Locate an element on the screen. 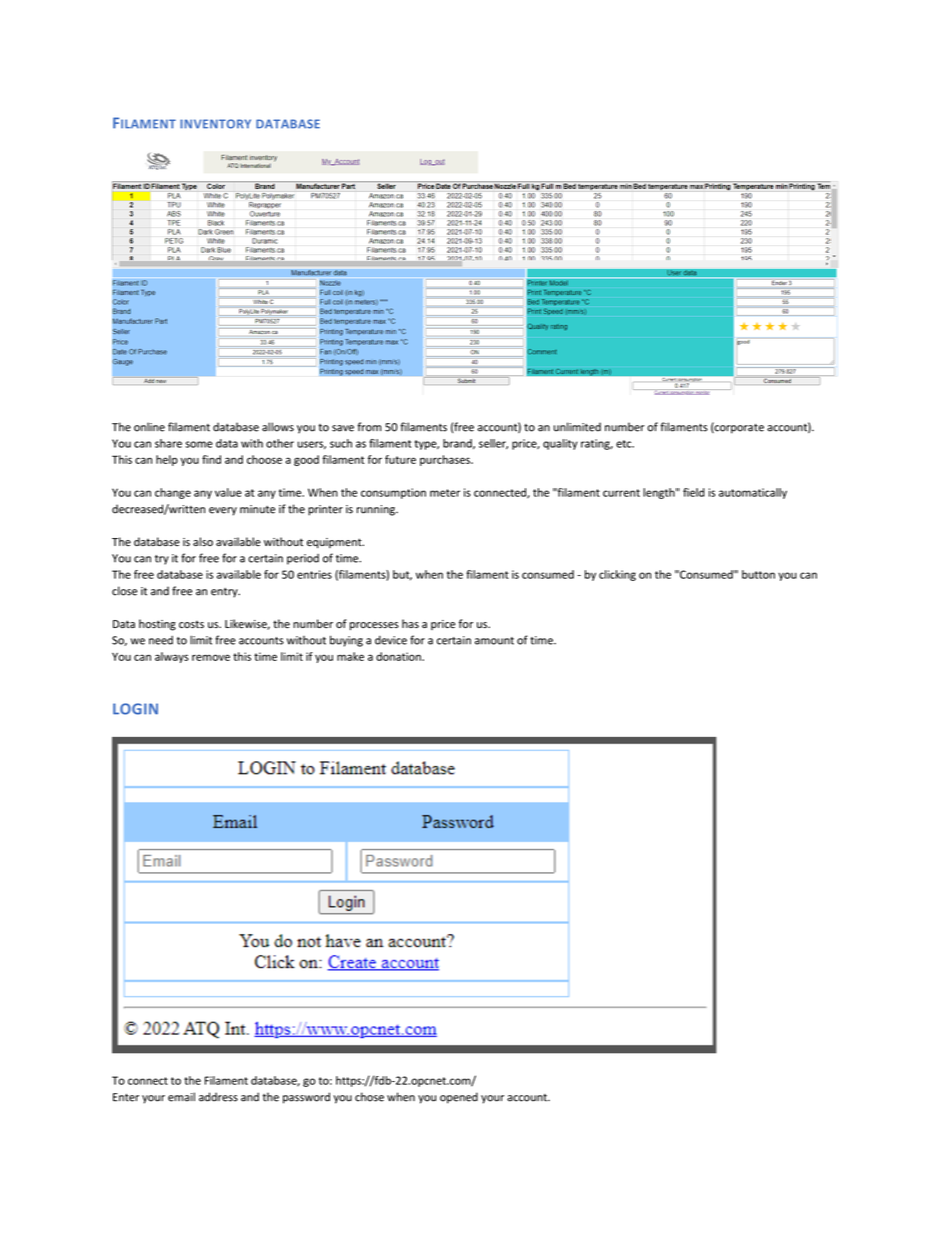  INVENTORY is located at coordinates (215, 124).
